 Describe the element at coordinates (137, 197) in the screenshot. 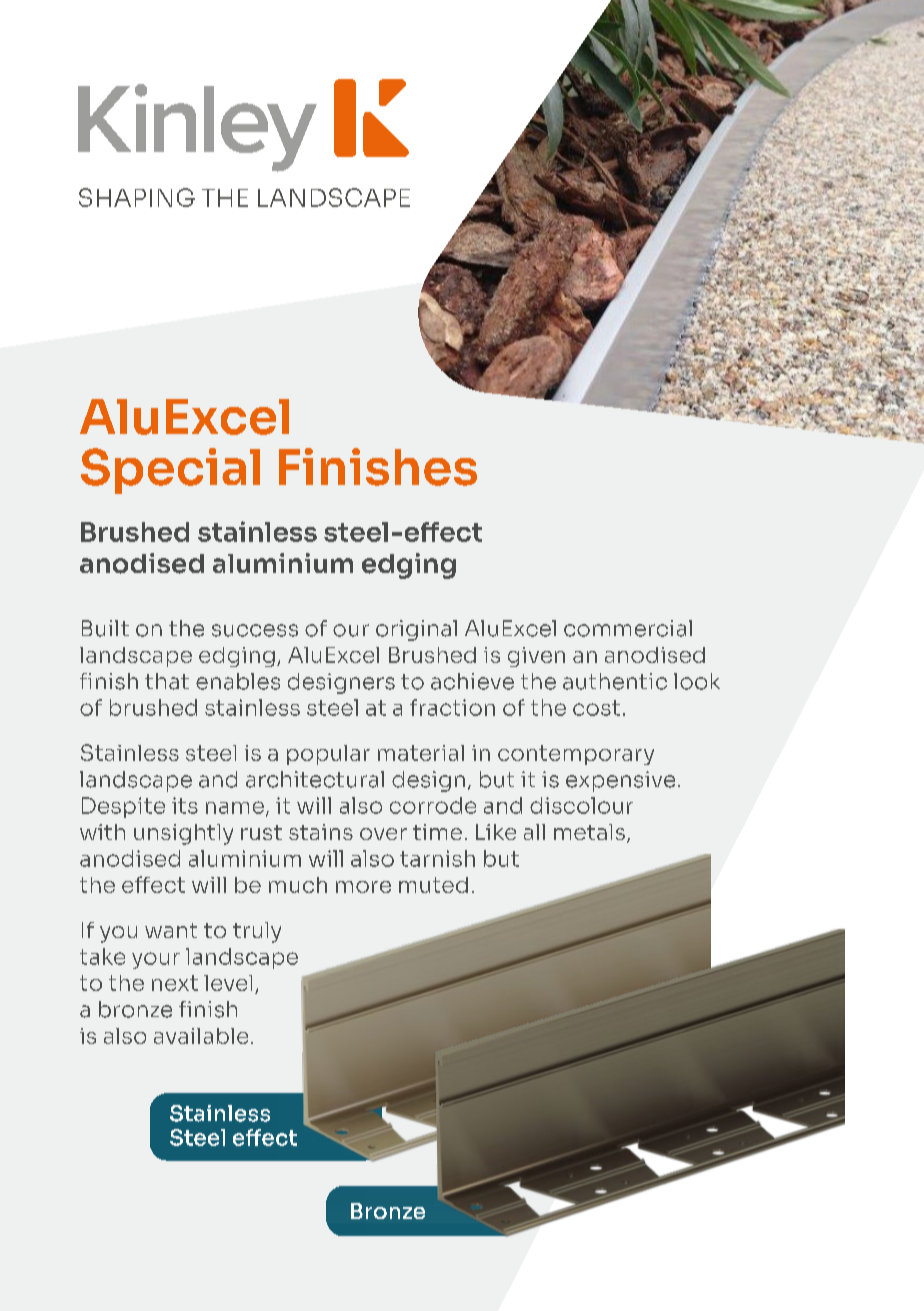

I see `SHAPING` at that location.
